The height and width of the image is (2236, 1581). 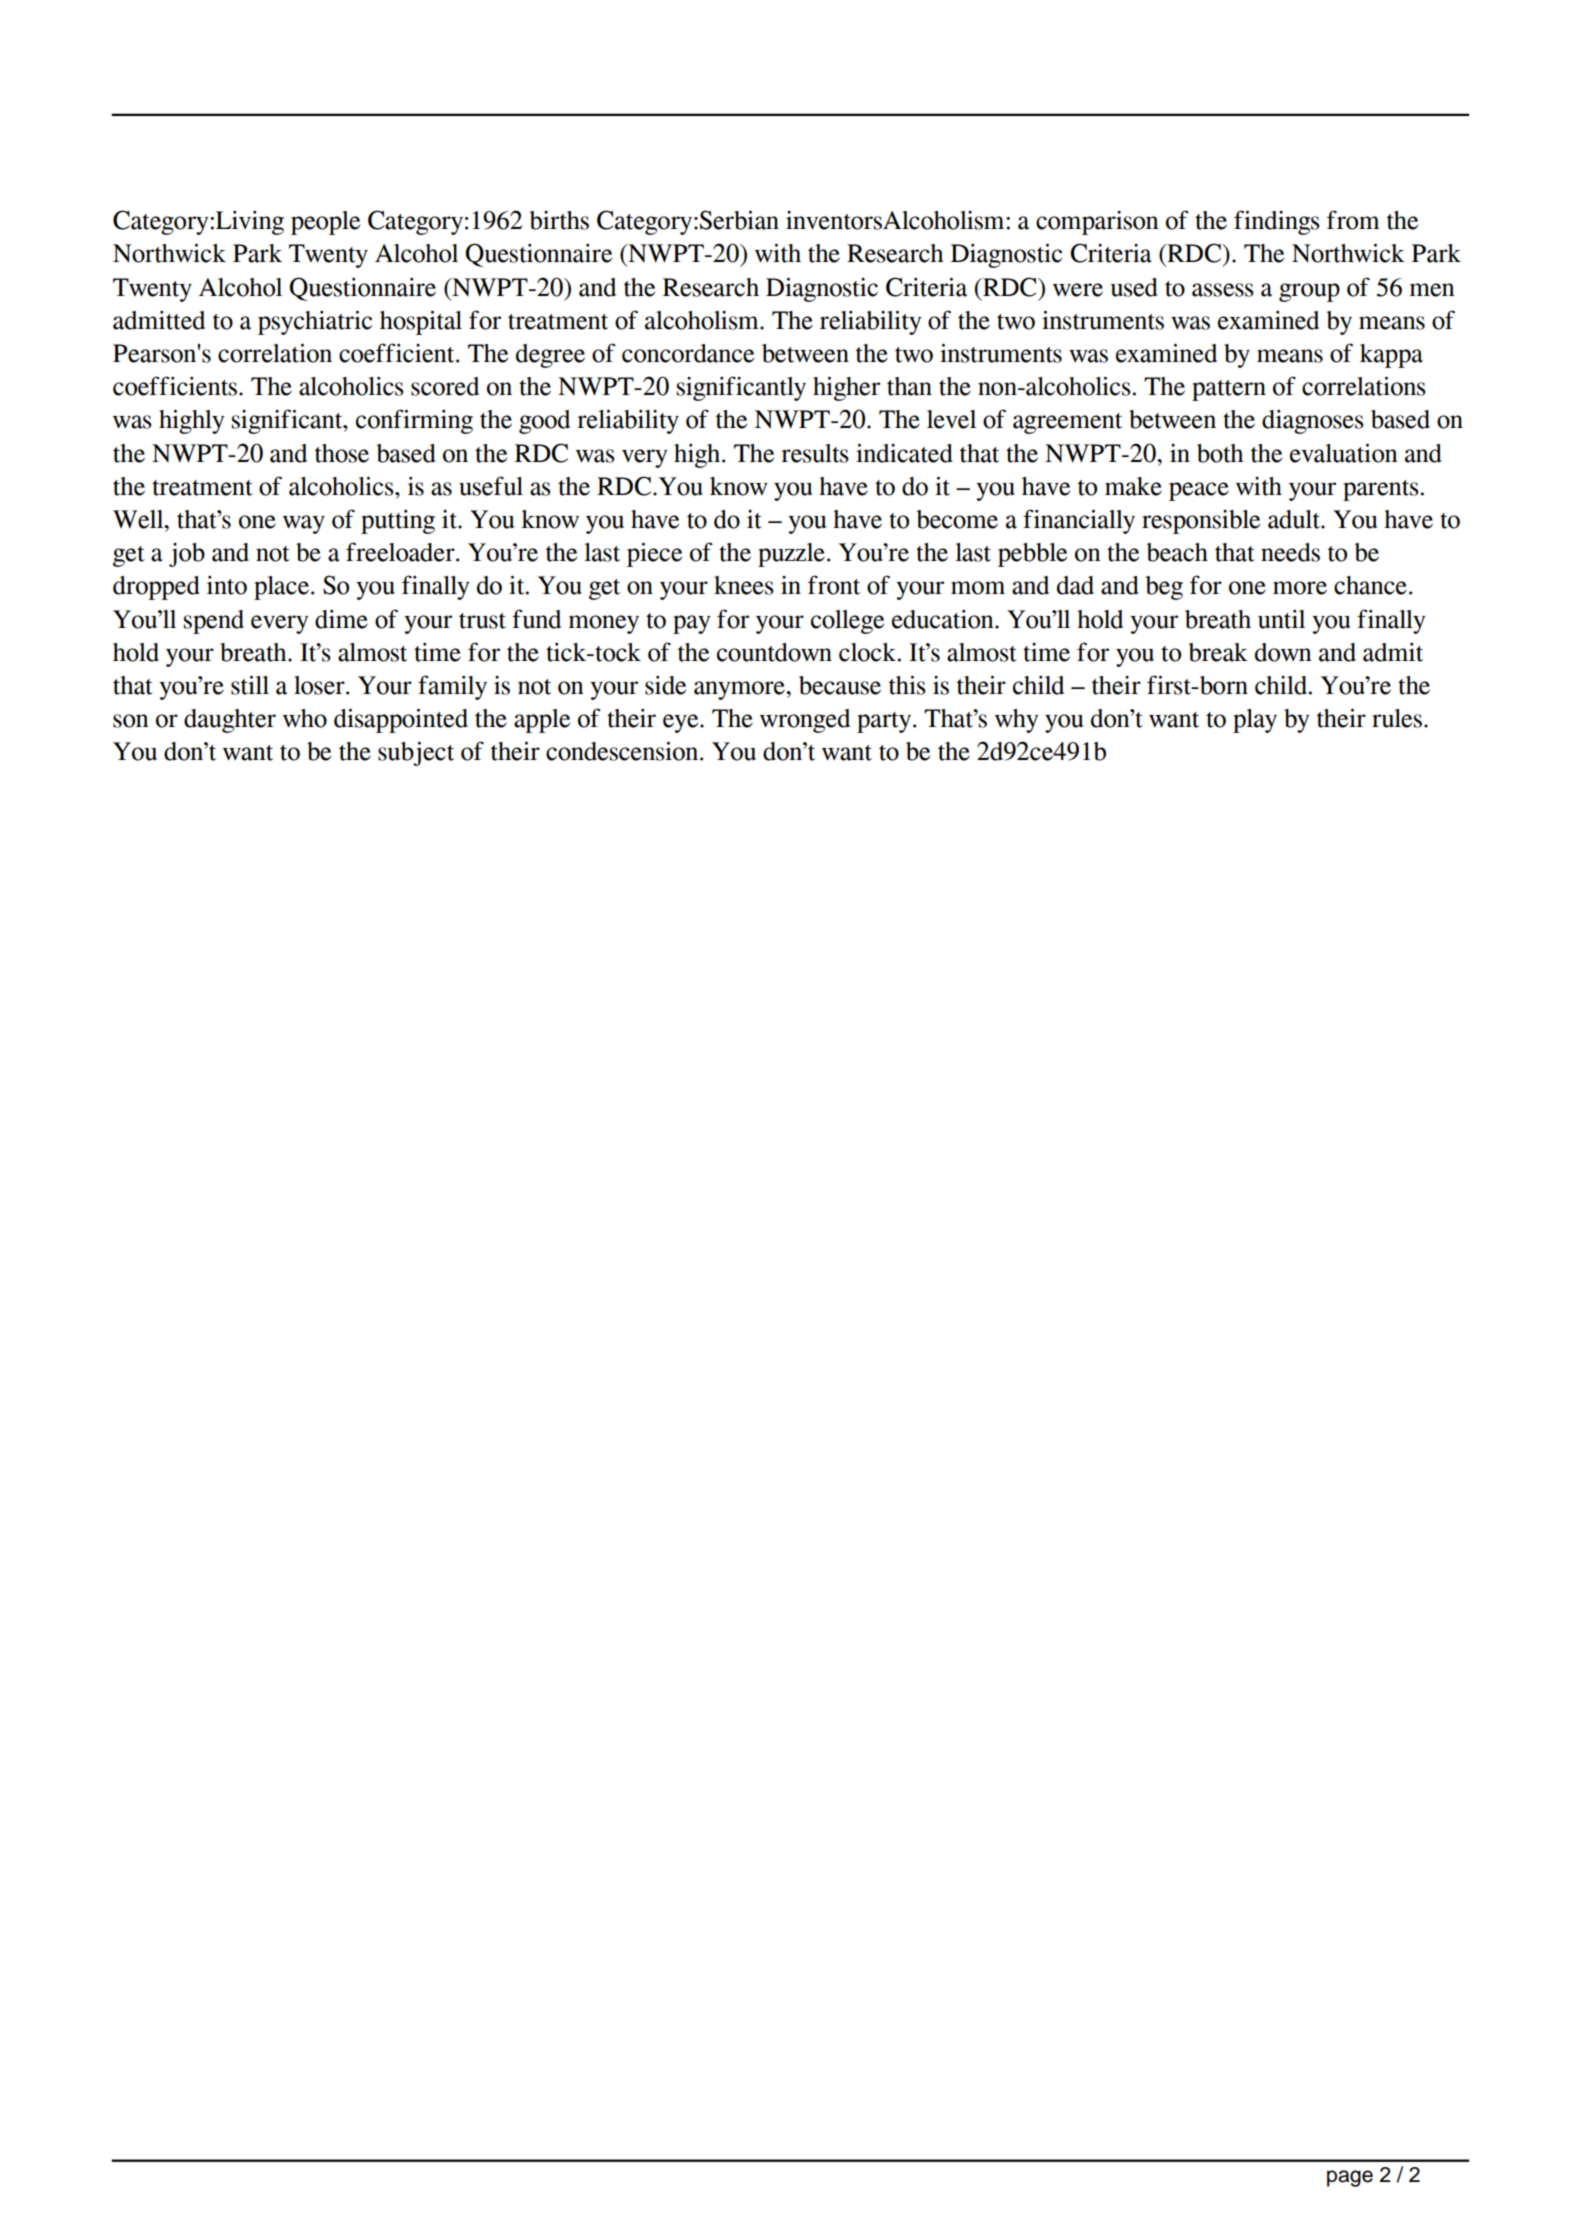 I want to click on who, so click(x=305, y=718).
